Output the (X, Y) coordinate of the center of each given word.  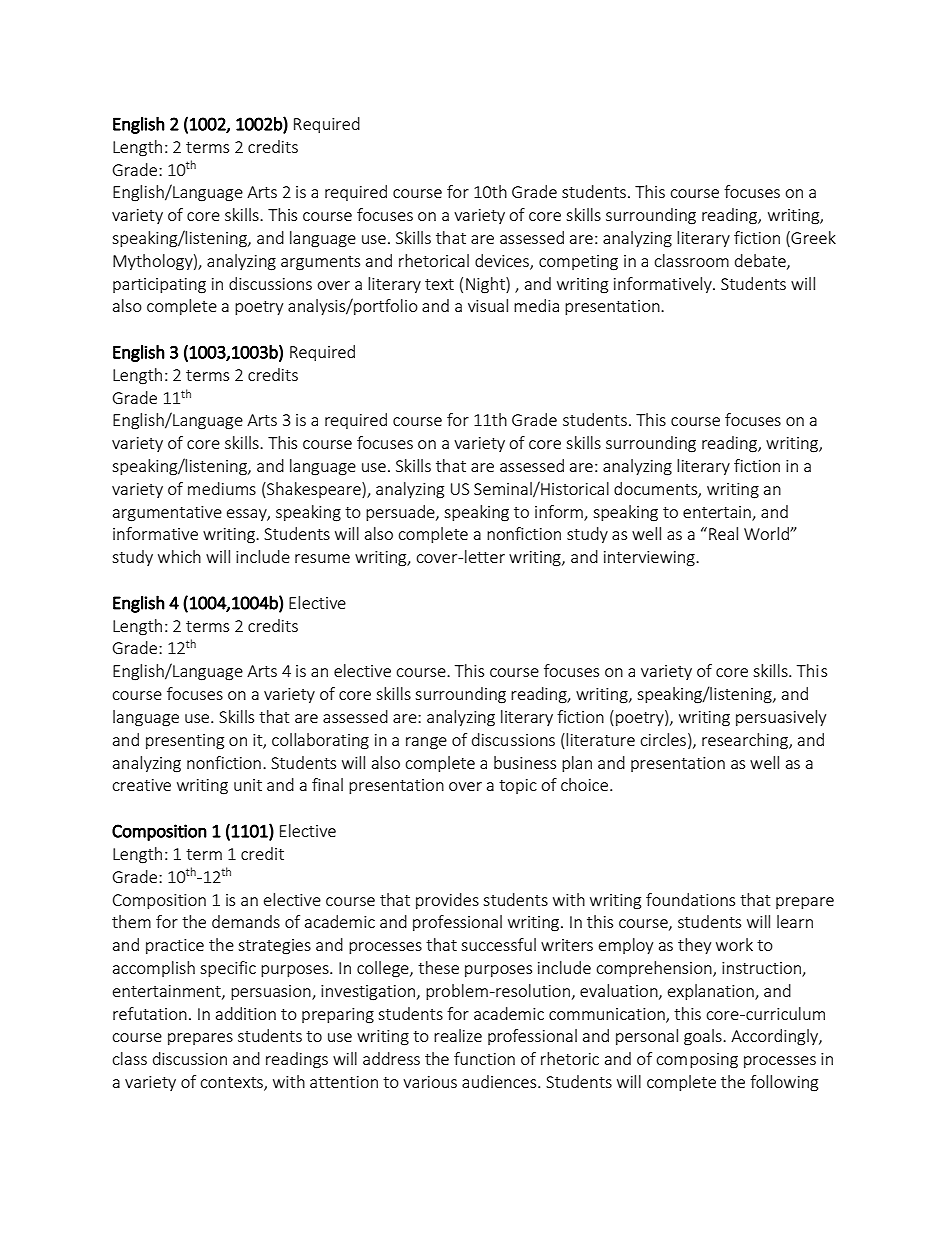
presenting (185, 742)
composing (697, 1061)
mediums (222, 488)
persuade (401, 513)
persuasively (781, 718)
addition (246, 1013)
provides (447, 901)
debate (761, 261)
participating (159, 286)
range (426, 743)
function (484, 1058)
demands (246, 921)
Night (486, 285)
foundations (690, 899)
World (767, 533)
